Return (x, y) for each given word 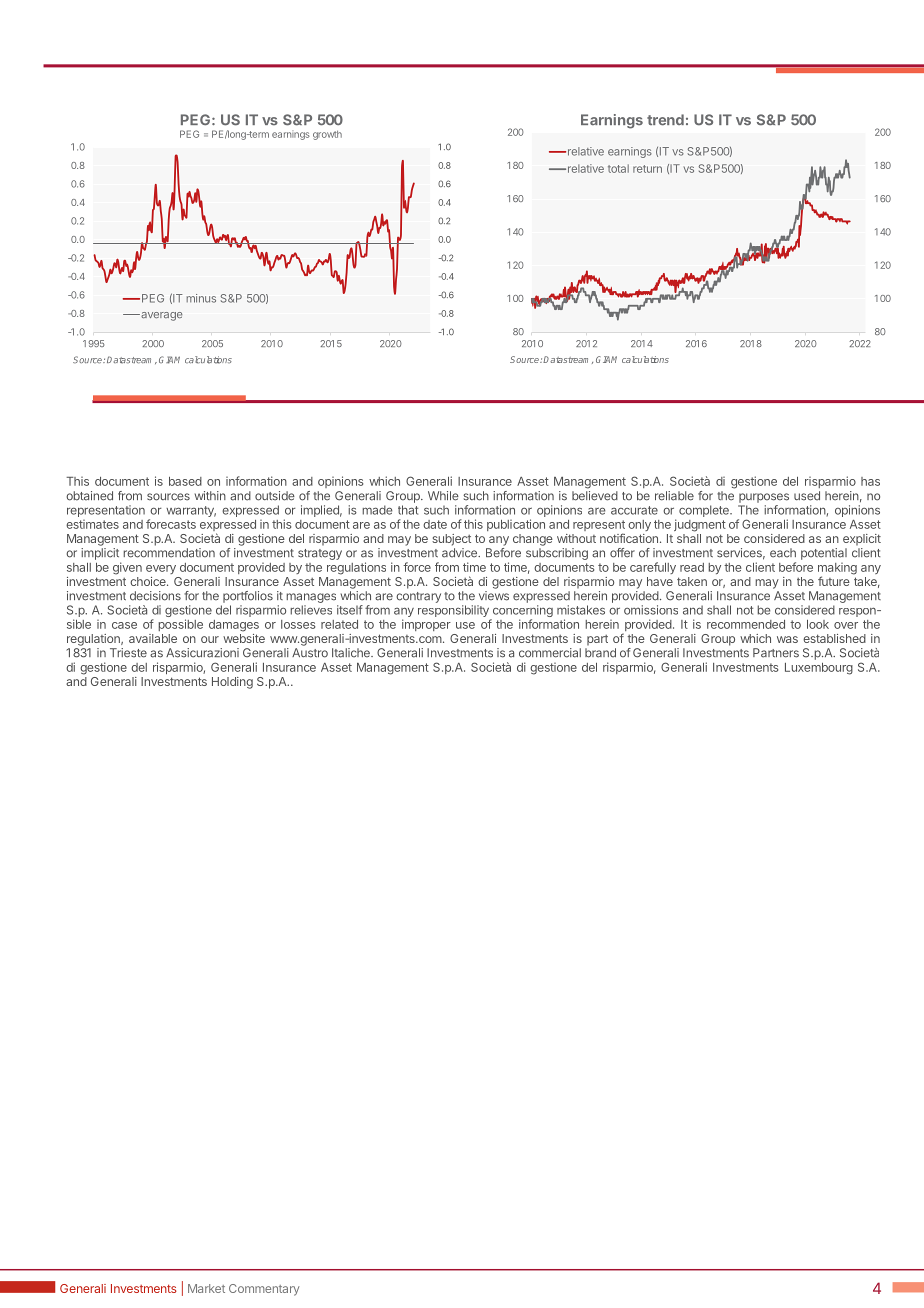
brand (600, 653)
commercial (550, 653)
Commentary (264, 1290)
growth (327, 135)
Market (206, 1288)
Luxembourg (819, 669)
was (787, 639)
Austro (310, 653)
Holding (232, 683)
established (834, 638)
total (618, 168)
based (185, 481)
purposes (764, 498)
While (443, 496)
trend (665, 120)
